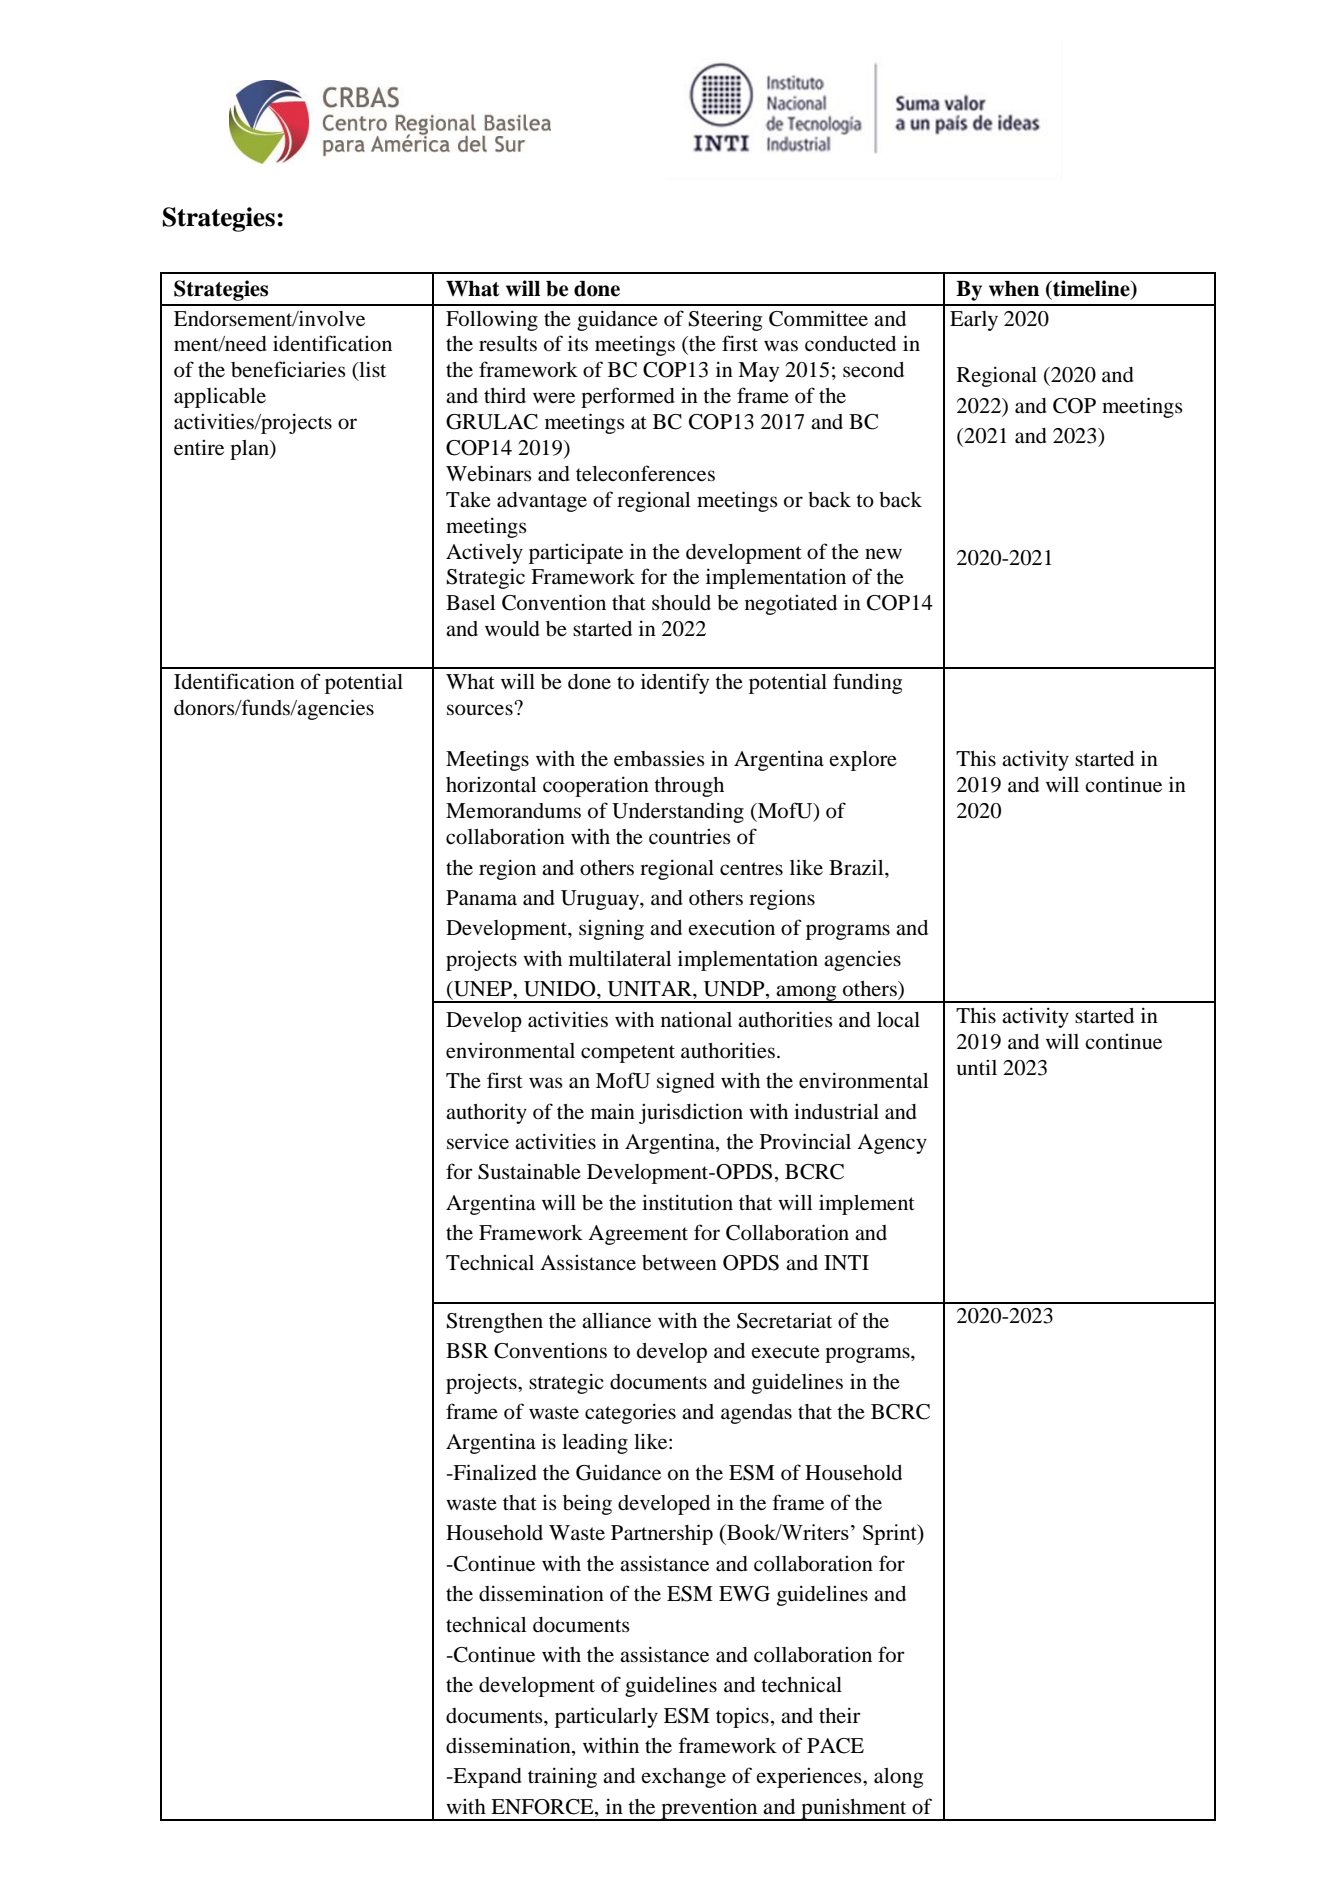 The width and height of the document is (1340, 1894). I want to click on competent, so click(628, 1054).
